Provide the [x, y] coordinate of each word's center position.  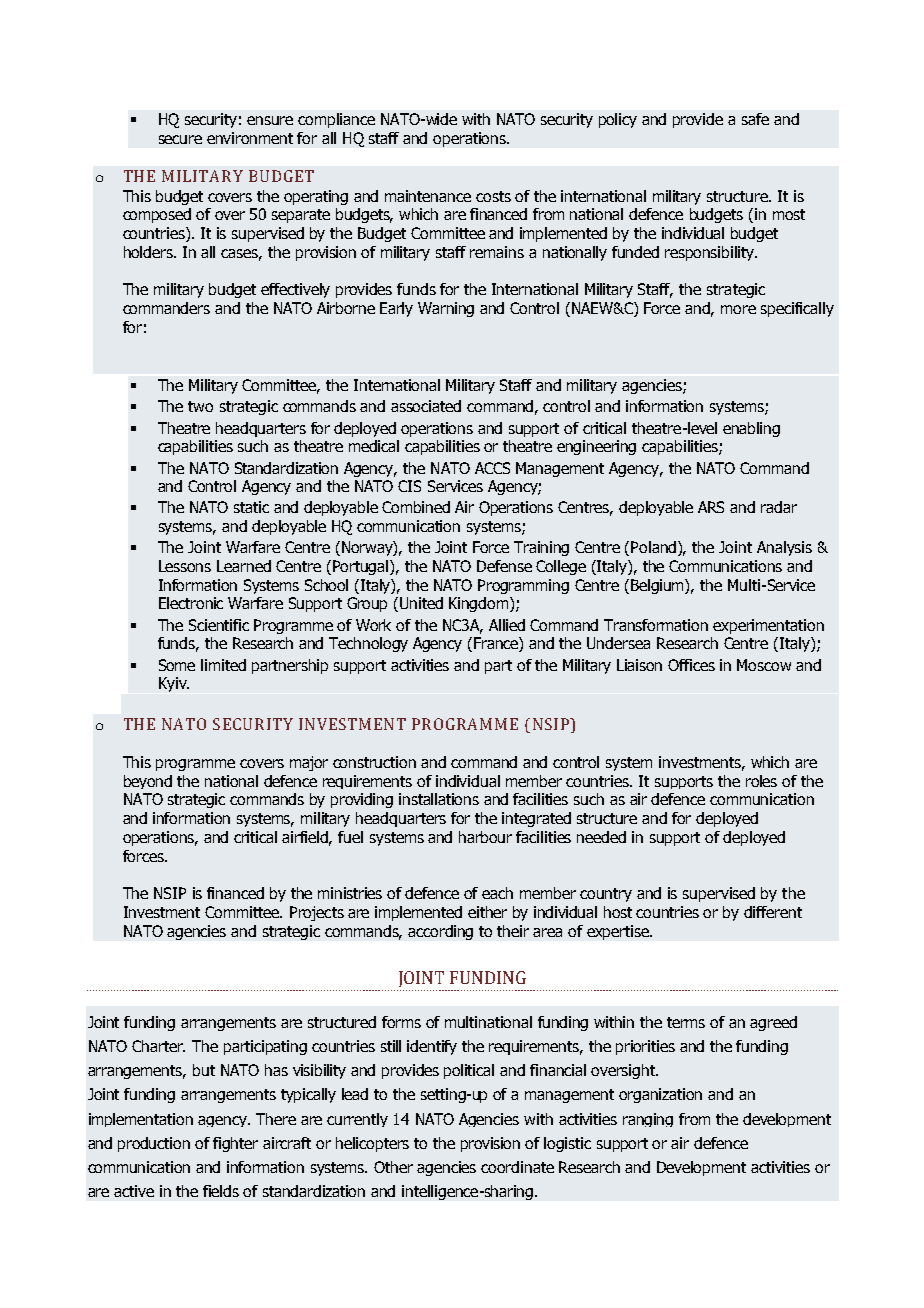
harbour [485, 837]
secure [180, 139]
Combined [416, 507]
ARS [711, 507]
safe [755, 119]
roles [761, 781]
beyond [148, 782]
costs [493, 196]
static [251, 507]
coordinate [517, 1167]
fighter [235, 1144]
